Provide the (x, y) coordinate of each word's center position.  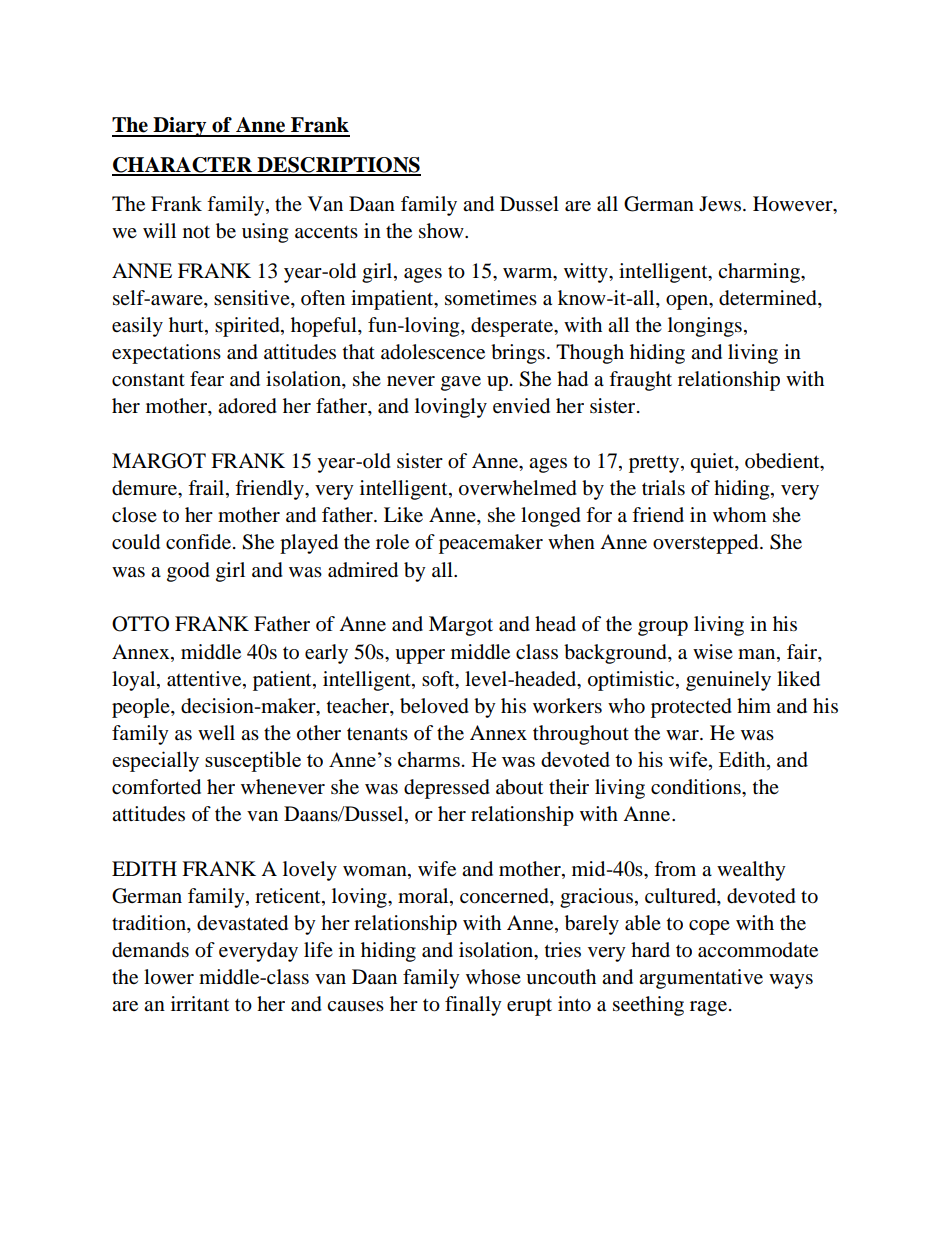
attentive (205, 679)
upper (420, 656)
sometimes (491, 298)
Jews (720, 203)
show (442, 231)
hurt (187, 326)
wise (713, 651)
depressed (447, 789)
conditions (697, 787)
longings (705, 327)
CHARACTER (183, 166)
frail (207, 489)
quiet (713, 463)
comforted (156, 787)
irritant (200, 1004)
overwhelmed (518, 488)
